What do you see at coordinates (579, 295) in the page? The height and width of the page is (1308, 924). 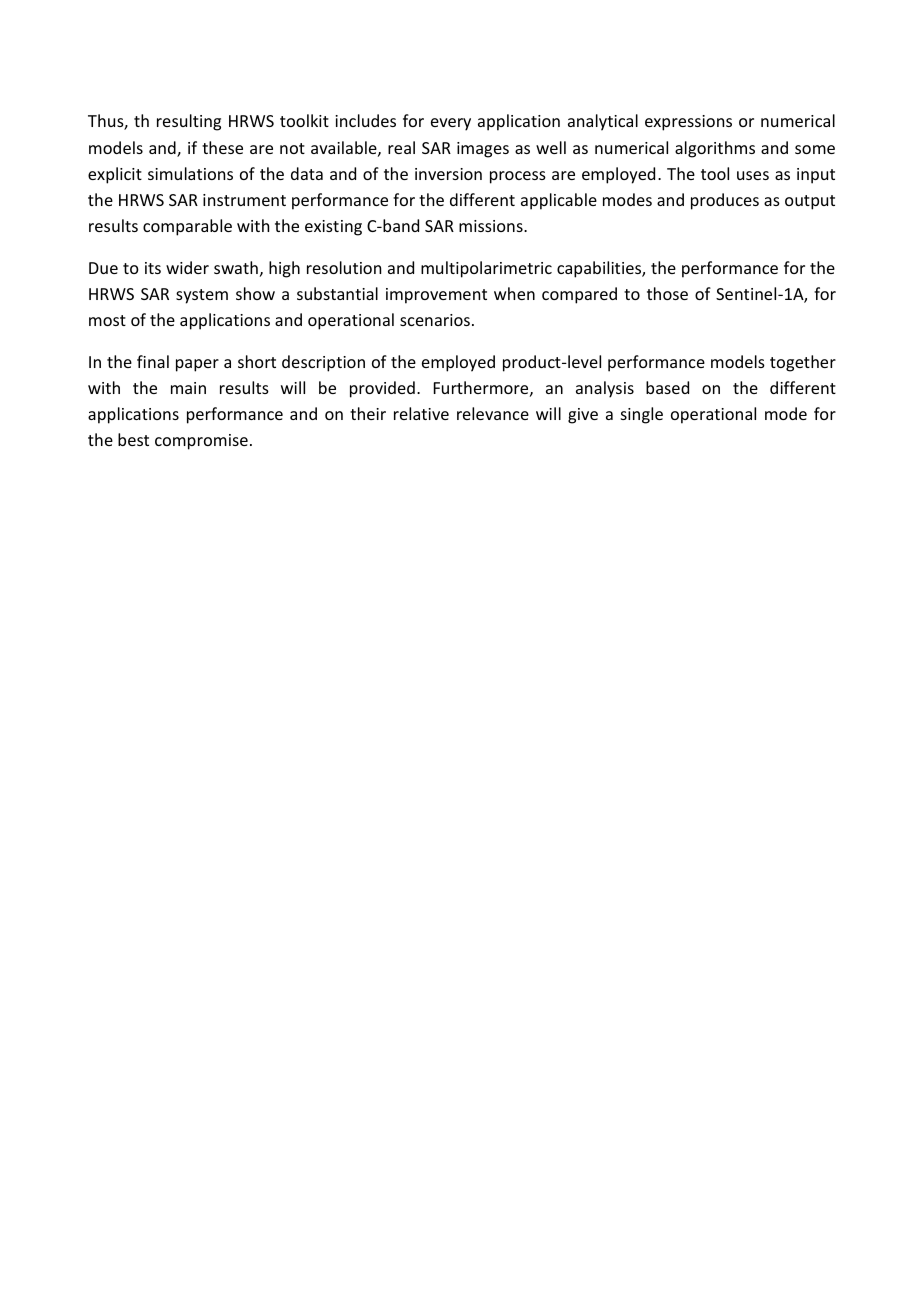 I see `compared` at bounding box center [579, 295].
